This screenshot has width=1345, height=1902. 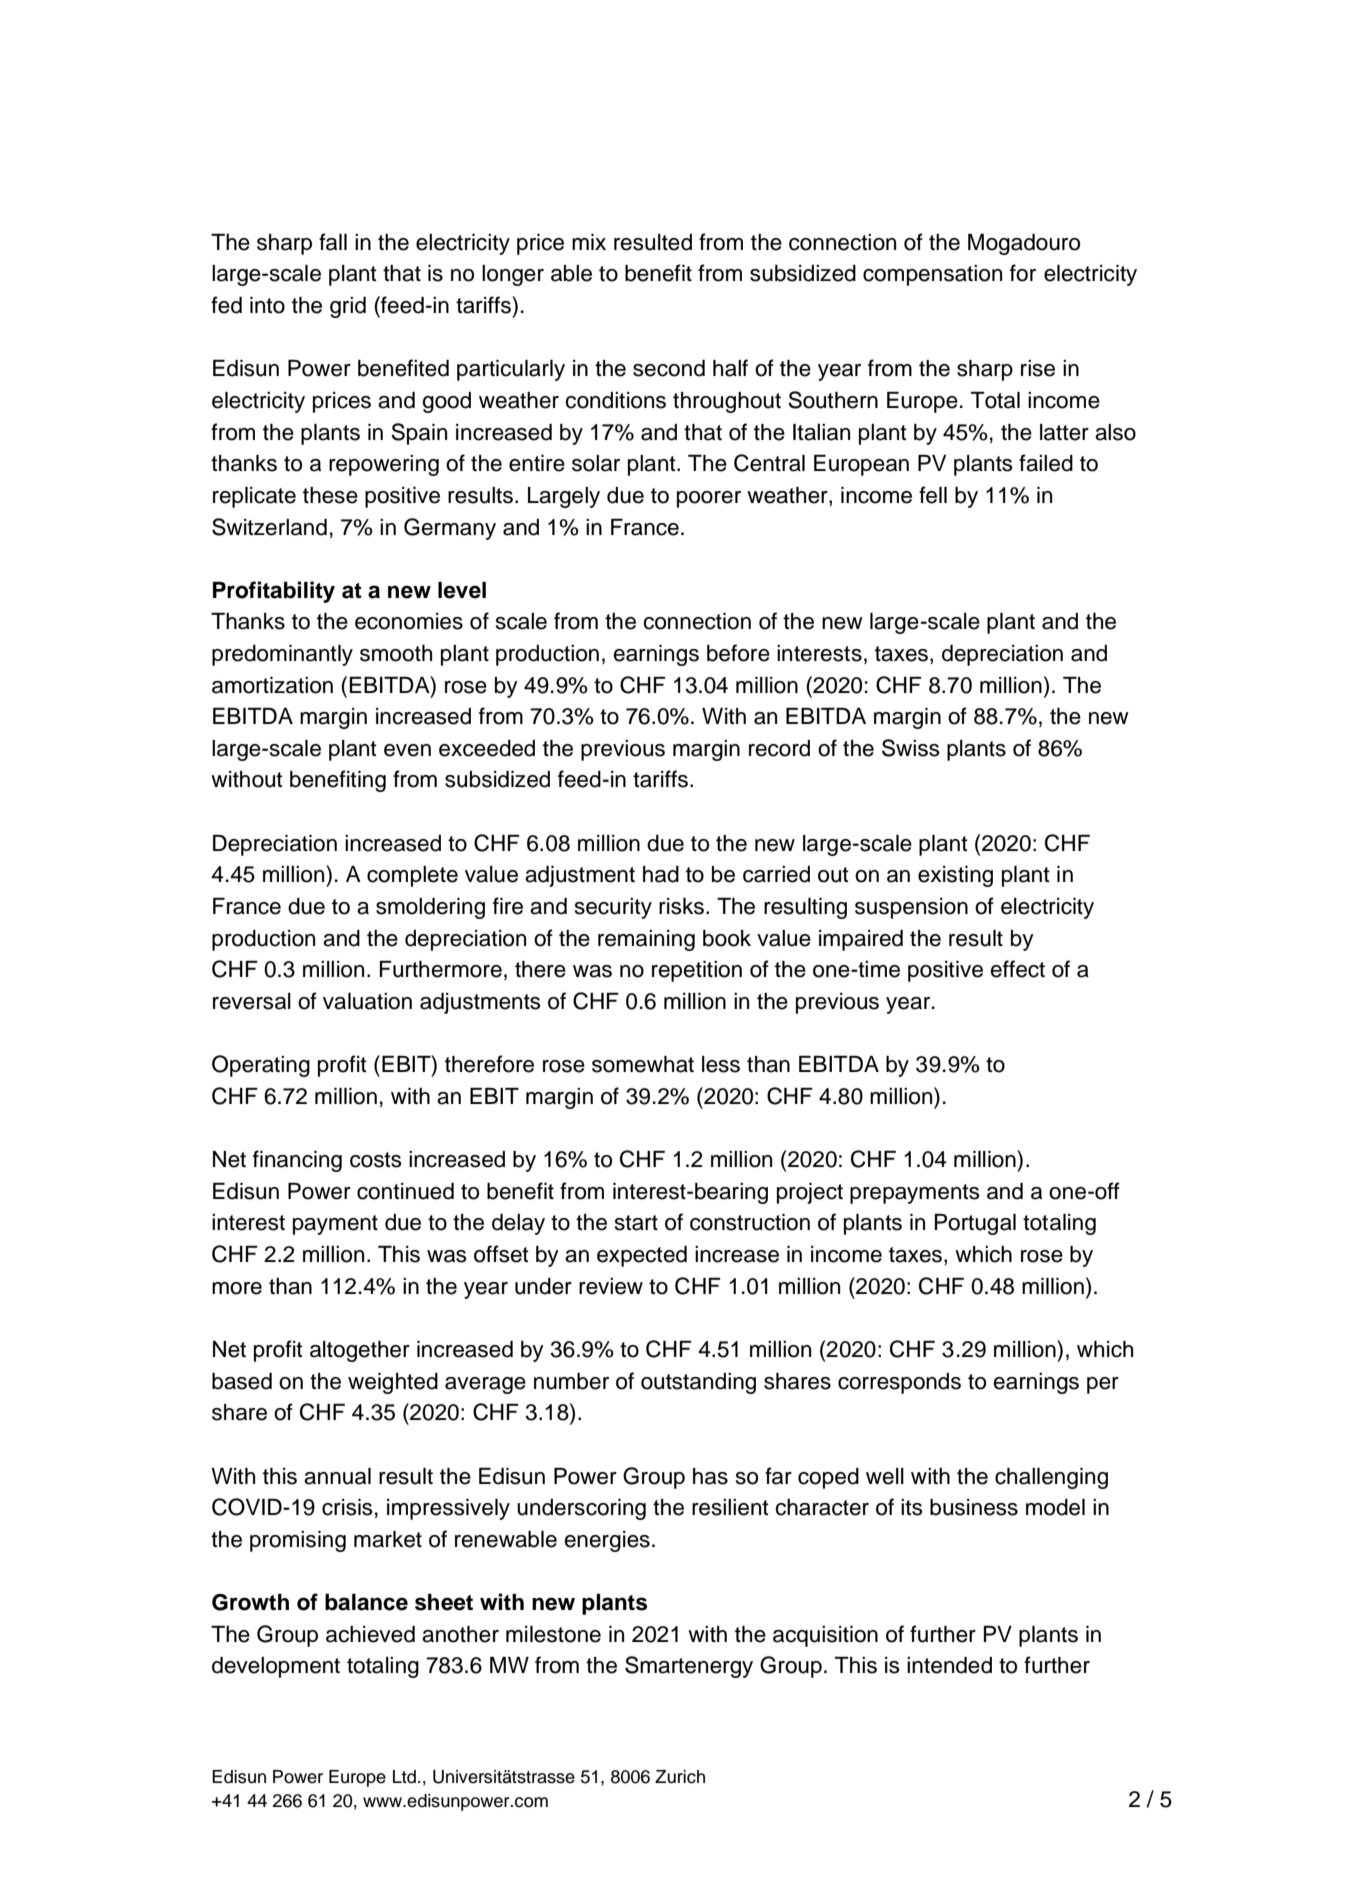 What do you see at coordinates (404, 1777) in the screenshot?
I see `Ltd` at bounding box center [404, 1777].
